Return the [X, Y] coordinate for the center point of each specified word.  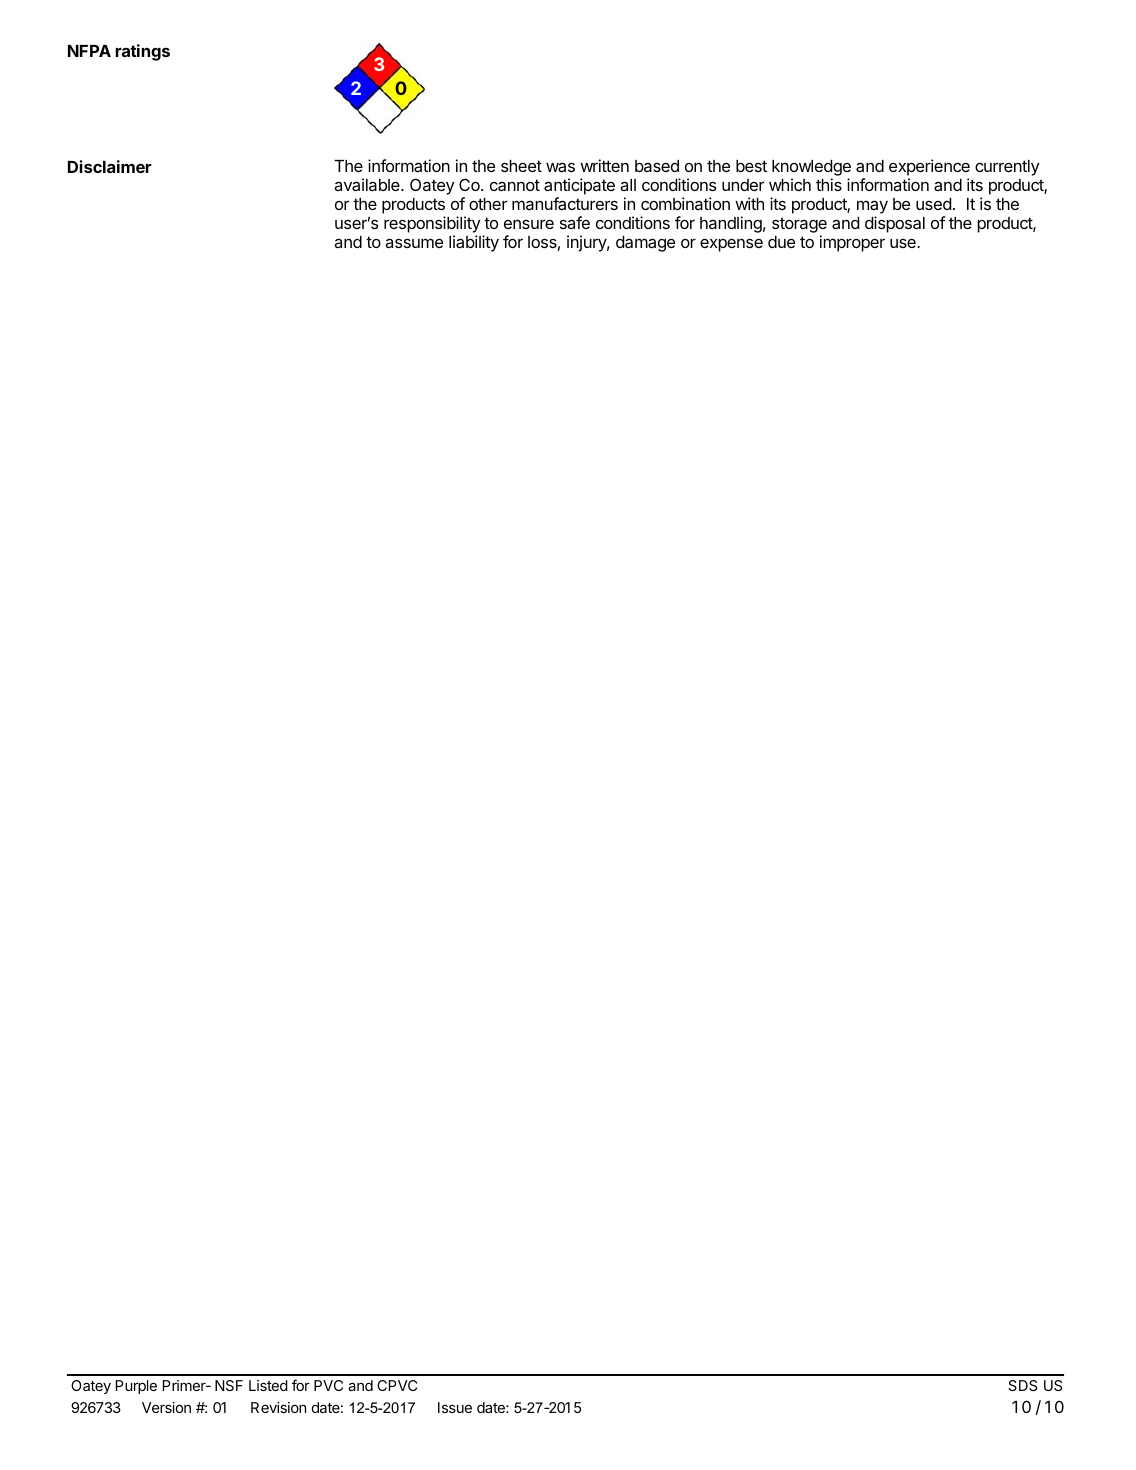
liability [474, 243]
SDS [1022, 1385]
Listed [268, 1385]
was [560, 167]
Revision [278, 1407]
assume [414, 243]
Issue [455, 1407]
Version [166, 1407]
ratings [142, 52]
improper [852, 243]
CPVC [397, 1385]
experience [929, 169]
